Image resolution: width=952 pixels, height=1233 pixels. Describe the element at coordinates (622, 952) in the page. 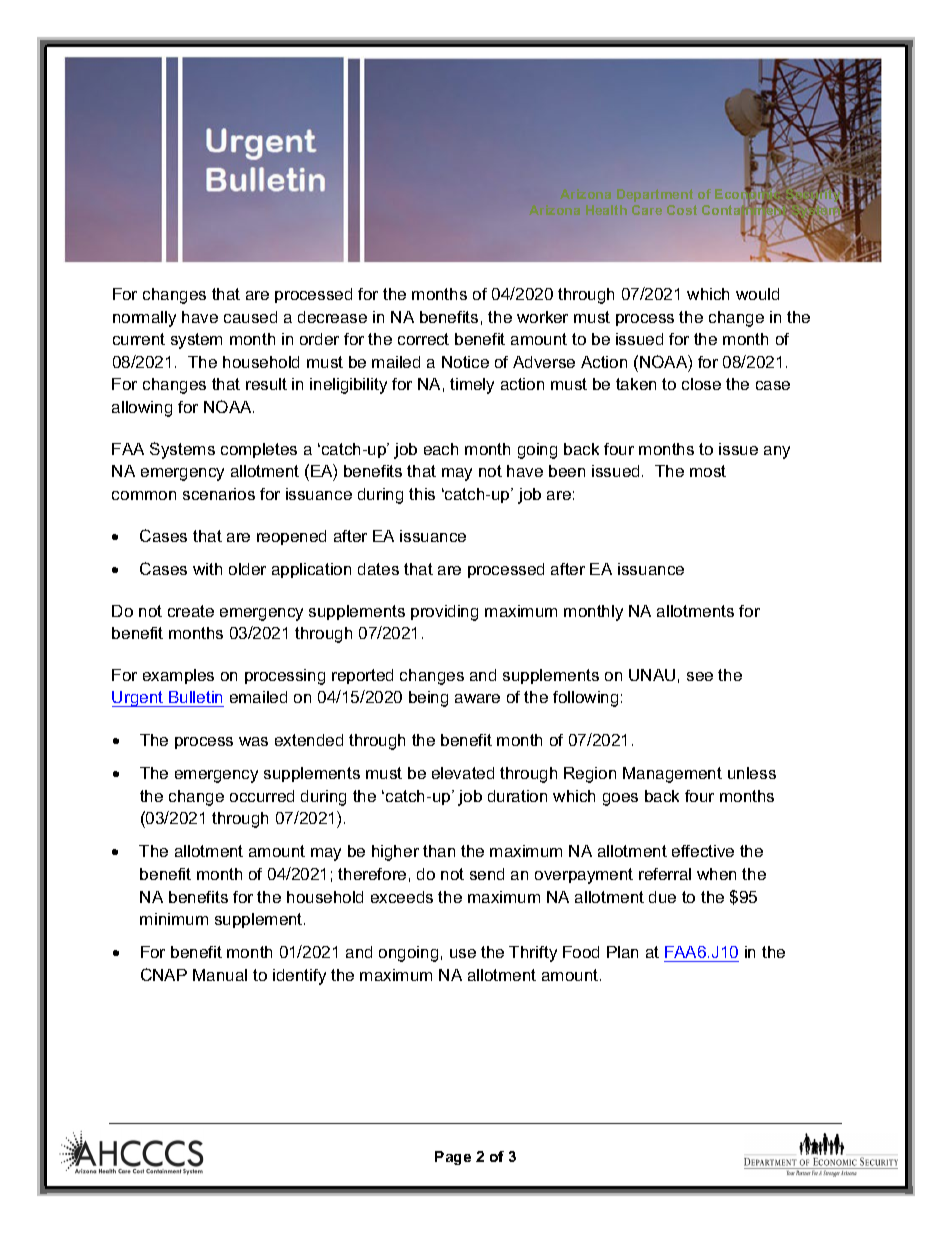

I see `Plan` at that location.
